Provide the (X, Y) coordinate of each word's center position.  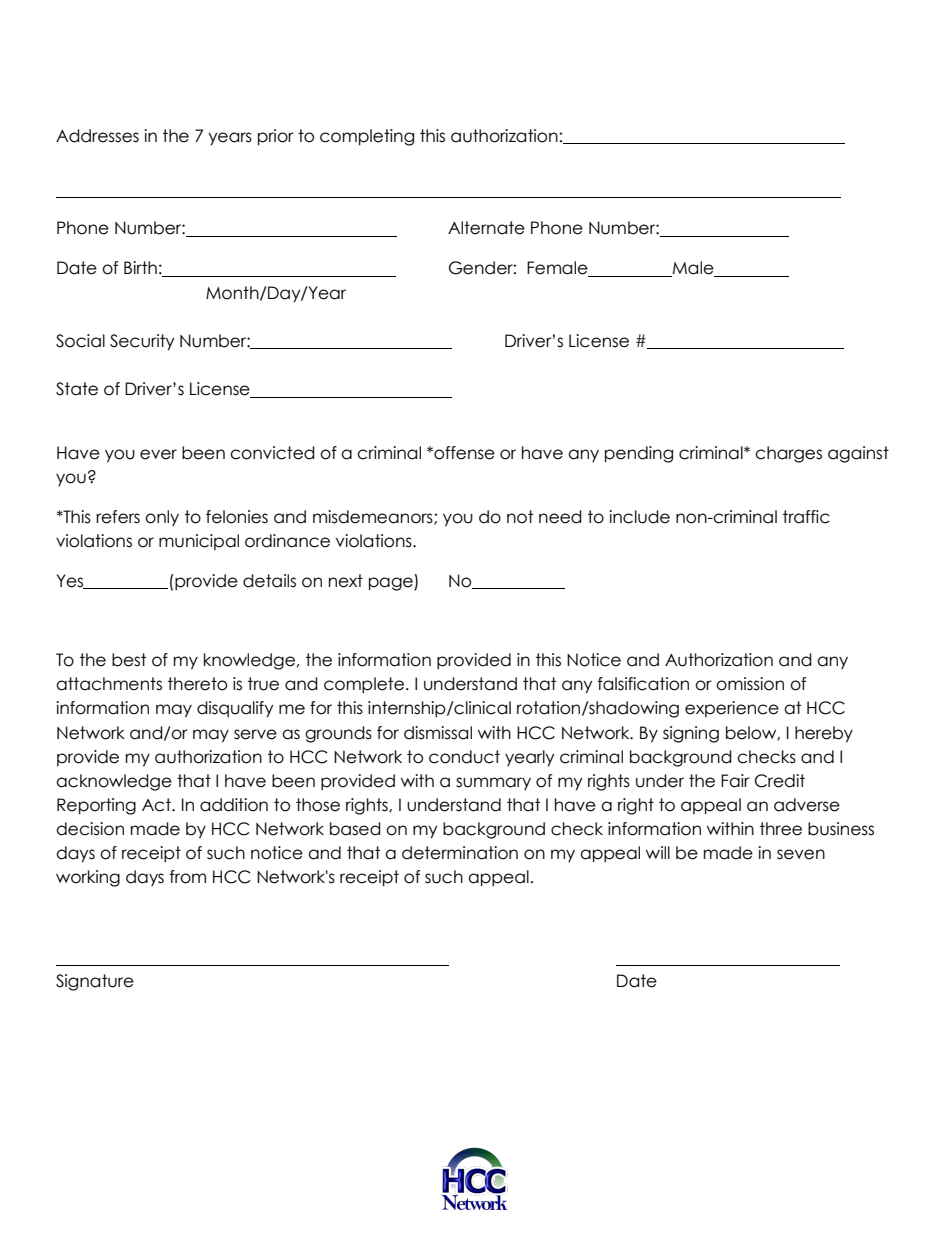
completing (367, 137)
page (392, 584)
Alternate (486, 228)
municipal (199, 542)
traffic (806, 517)
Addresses (97, 136)
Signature (95, 982)
